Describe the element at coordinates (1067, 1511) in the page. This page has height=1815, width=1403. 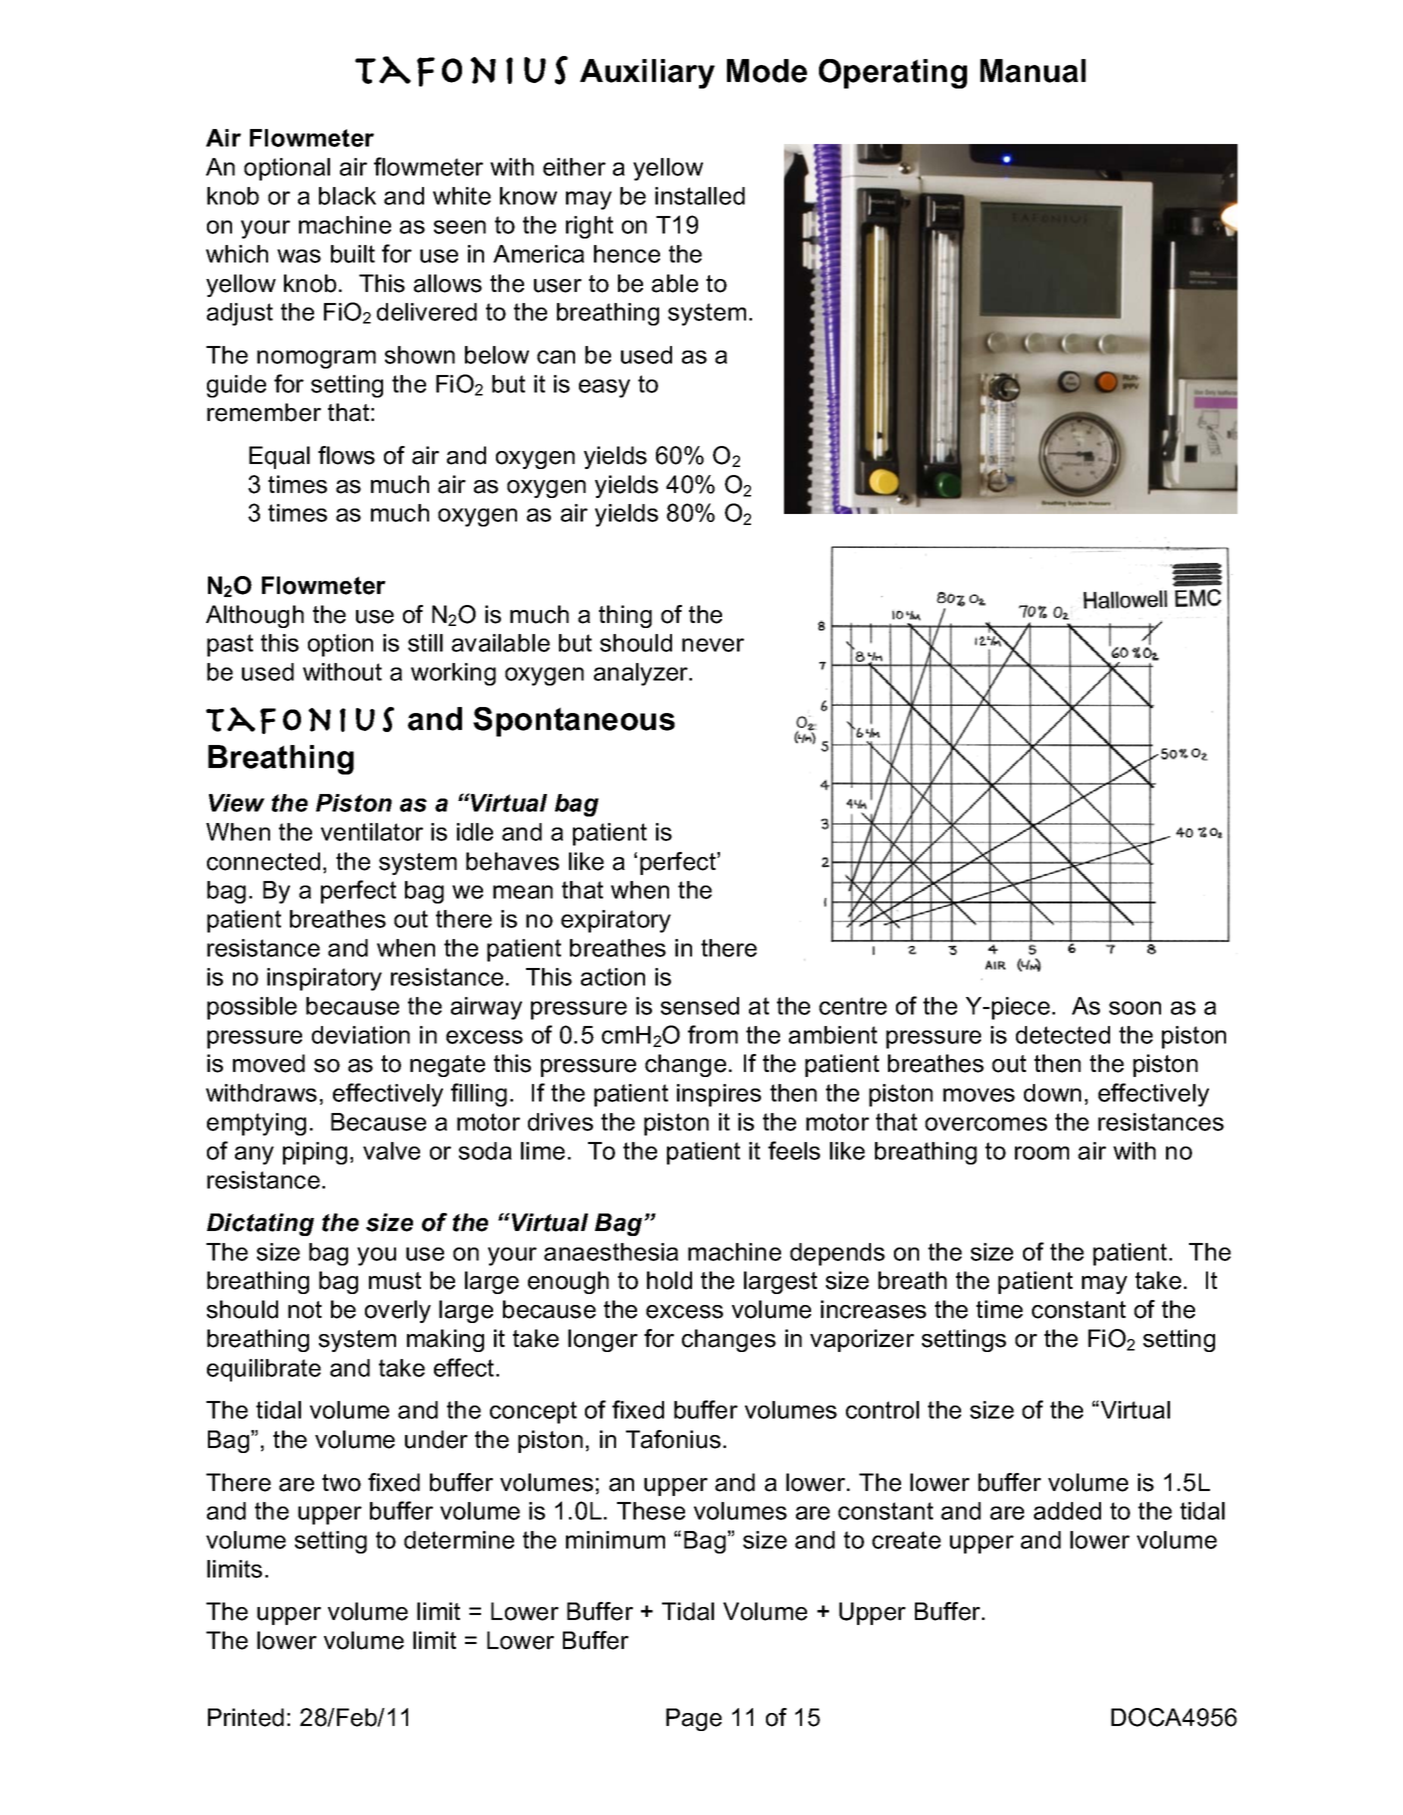
I see `added` at that location.
